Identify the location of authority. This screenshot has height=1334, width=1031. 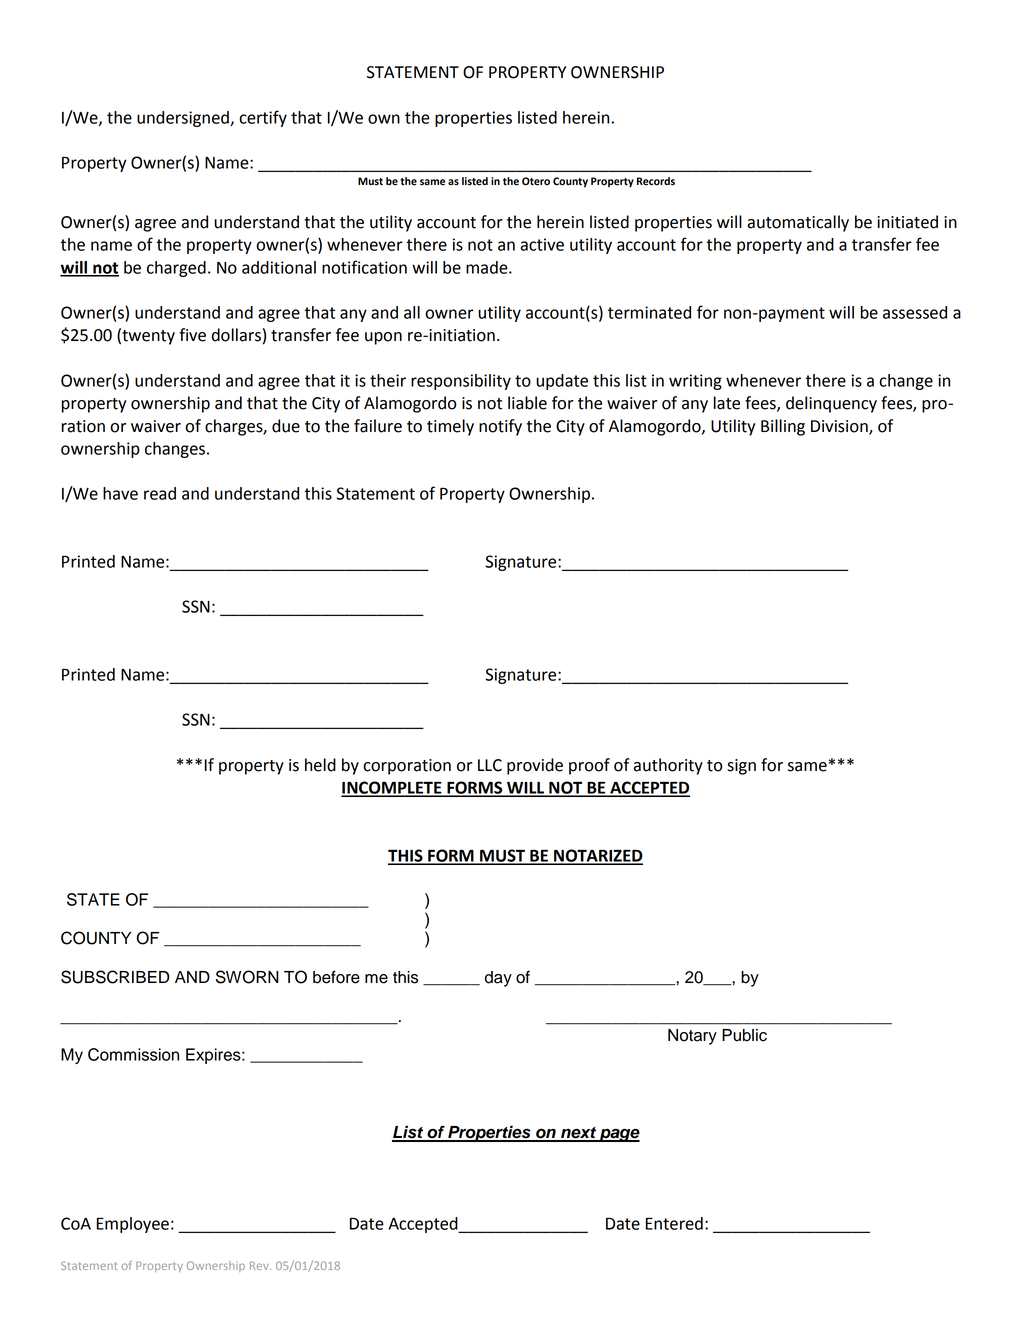
(668, 766).
